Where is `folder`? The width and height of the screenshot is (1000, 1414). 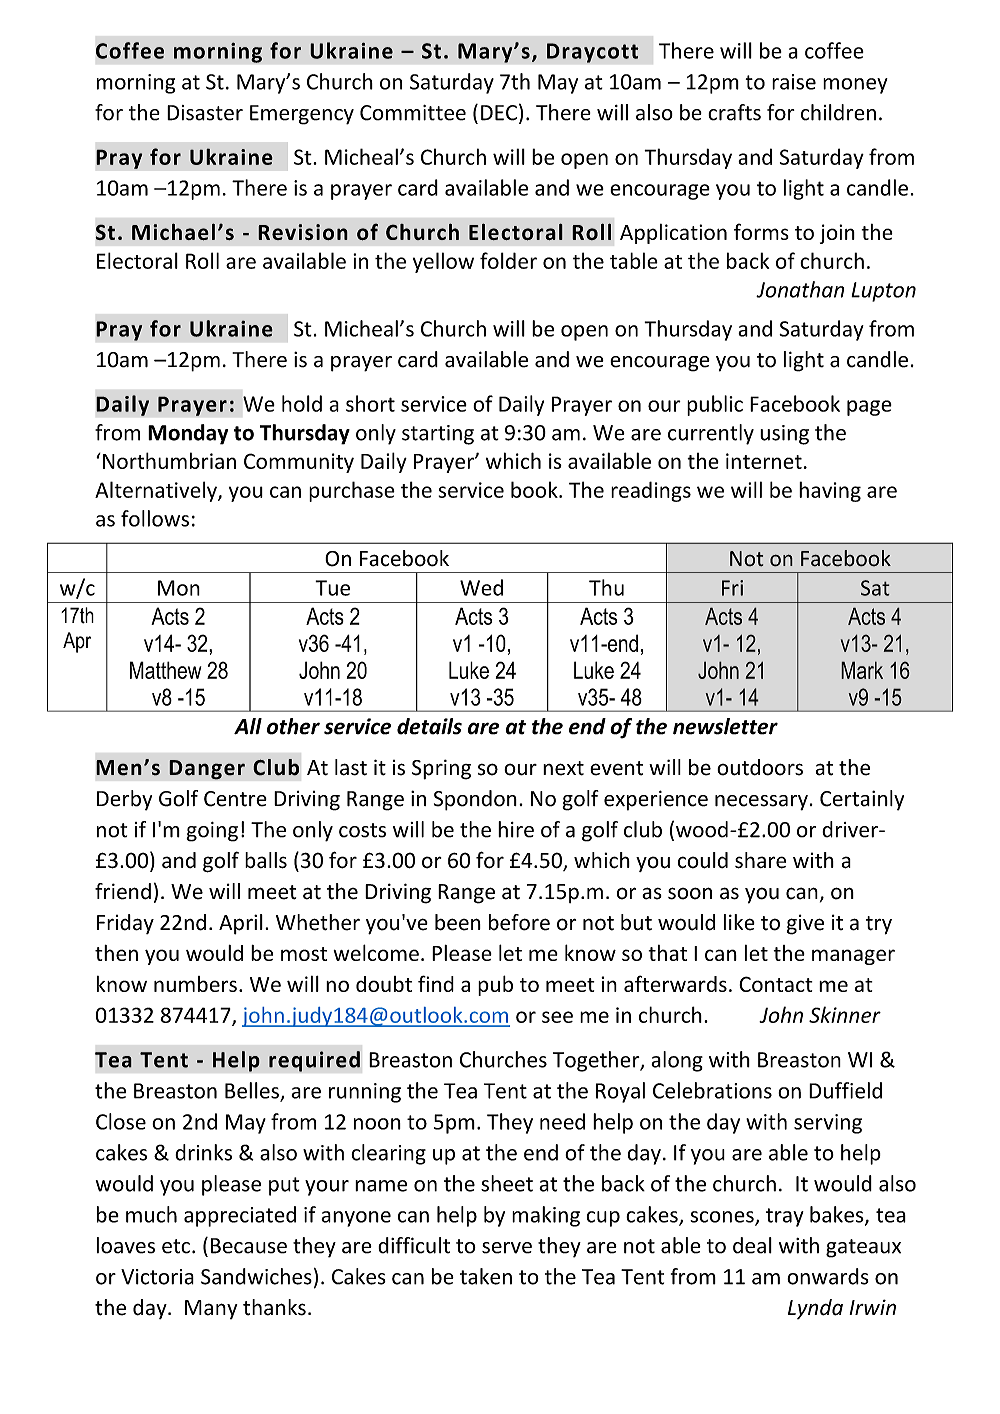 folder is located at coordinates (508, 260).
